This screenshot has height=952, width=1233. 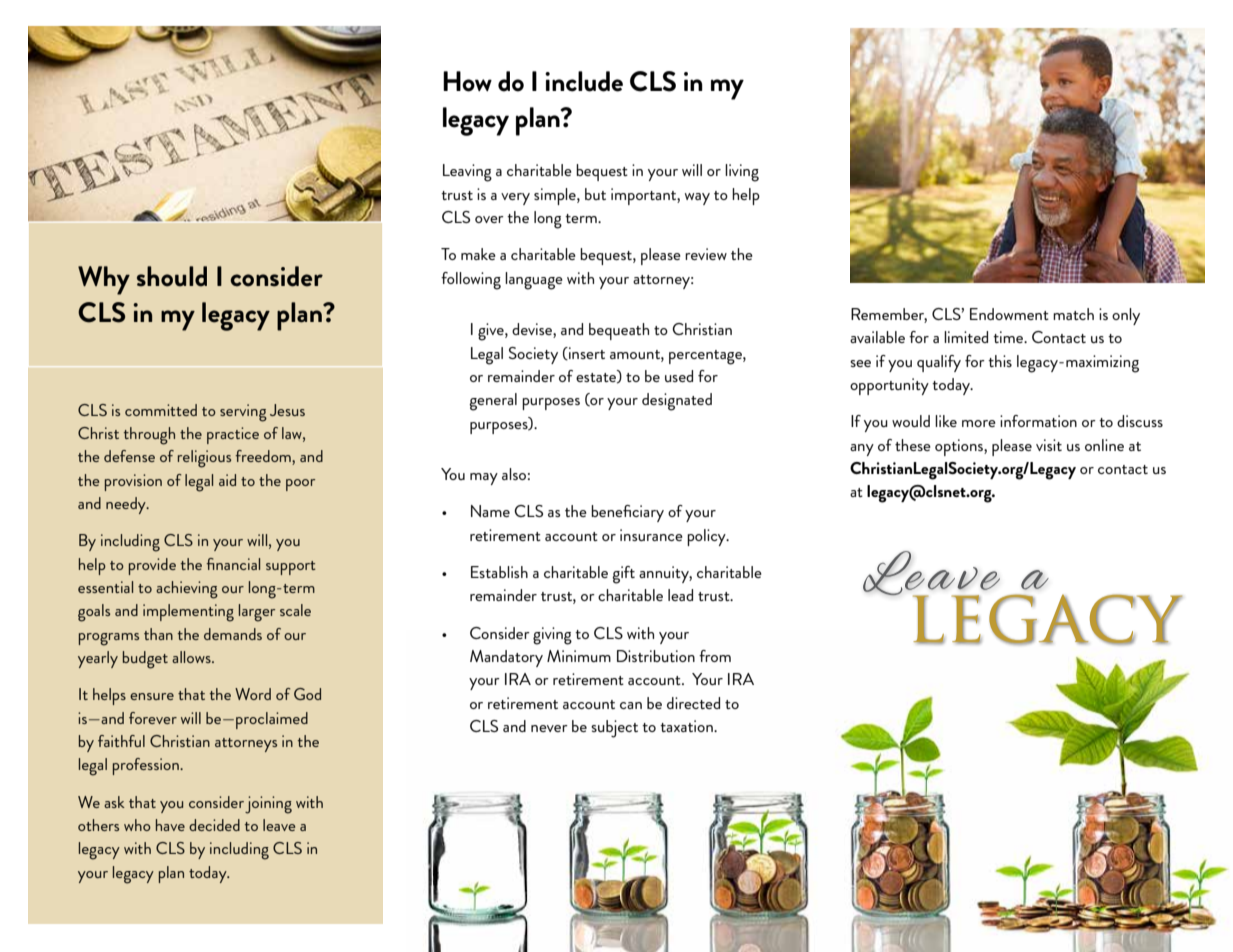 What do you see at coordinates (233, 634) in the screenshot?
I see `demands` at bounding box center [233, 634].
